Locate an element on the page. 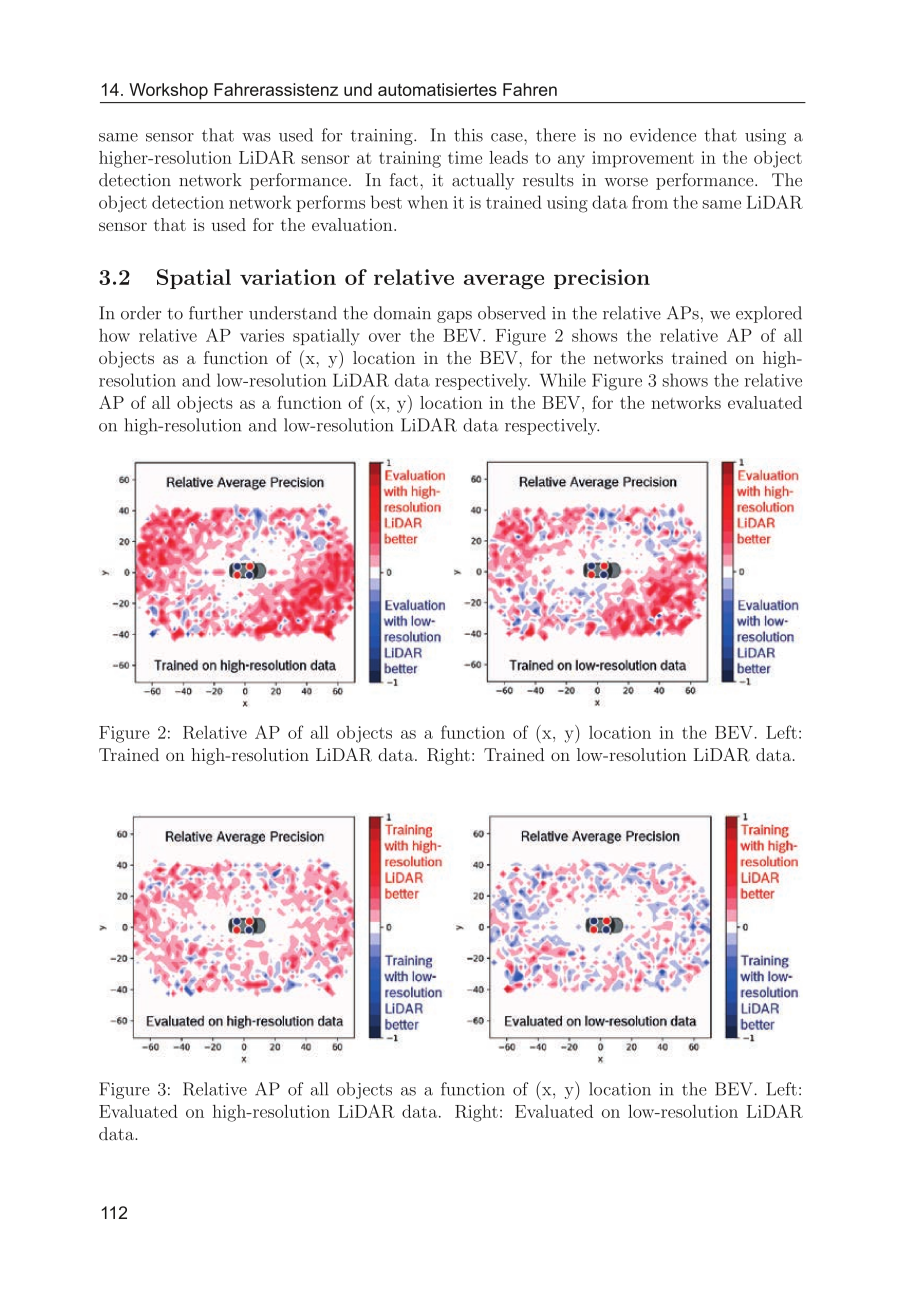 Image resolution: width=924 pixels, height=1311 pixels. actually is located at coordinates (483, 181).
